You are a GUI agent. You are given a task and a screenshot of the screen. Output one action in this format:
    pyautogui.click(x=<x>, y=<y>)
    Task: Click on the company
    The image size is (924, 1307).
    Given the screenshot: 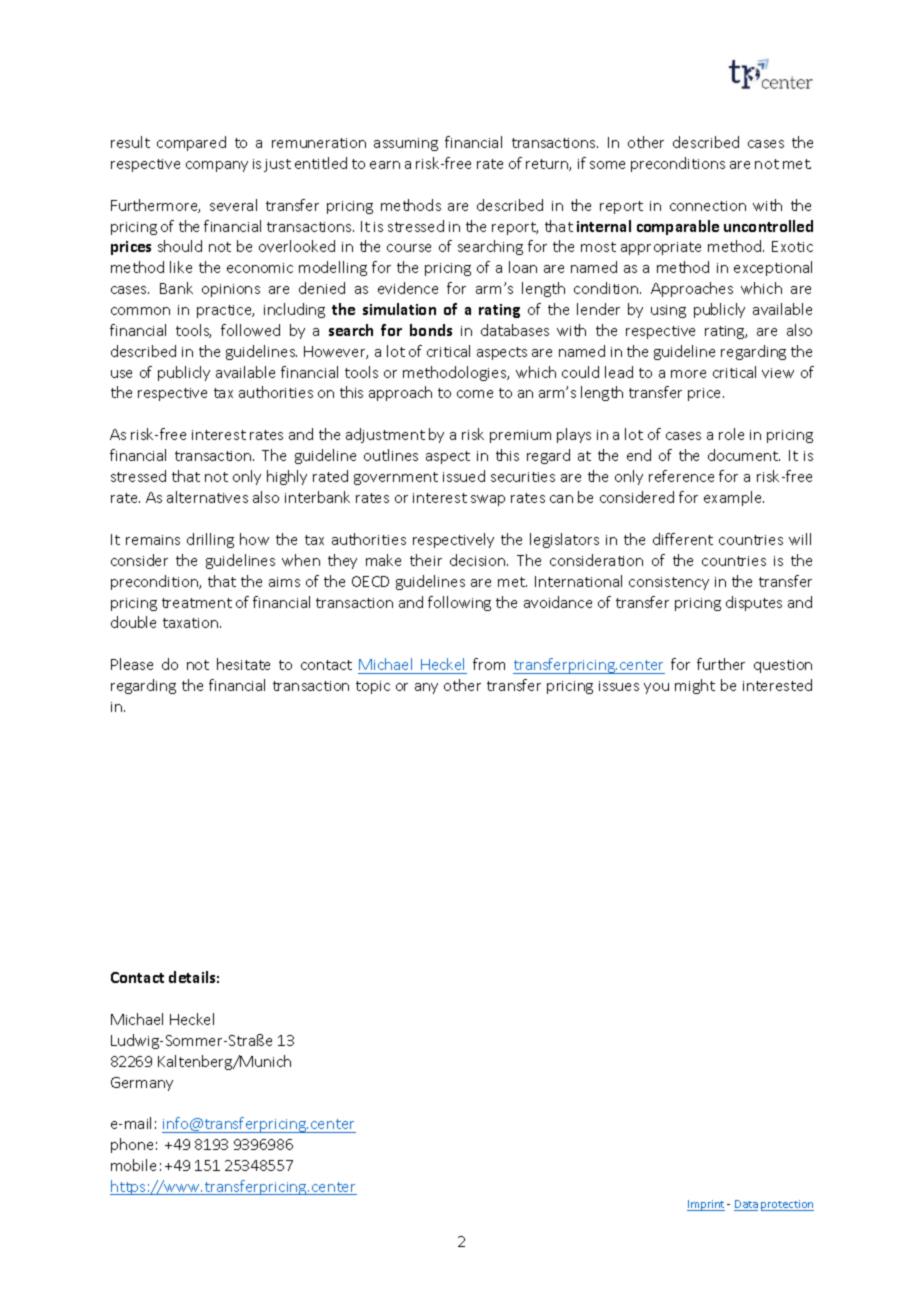 What is the action you would take?
    pyautogui.click(x=217, y=166)
